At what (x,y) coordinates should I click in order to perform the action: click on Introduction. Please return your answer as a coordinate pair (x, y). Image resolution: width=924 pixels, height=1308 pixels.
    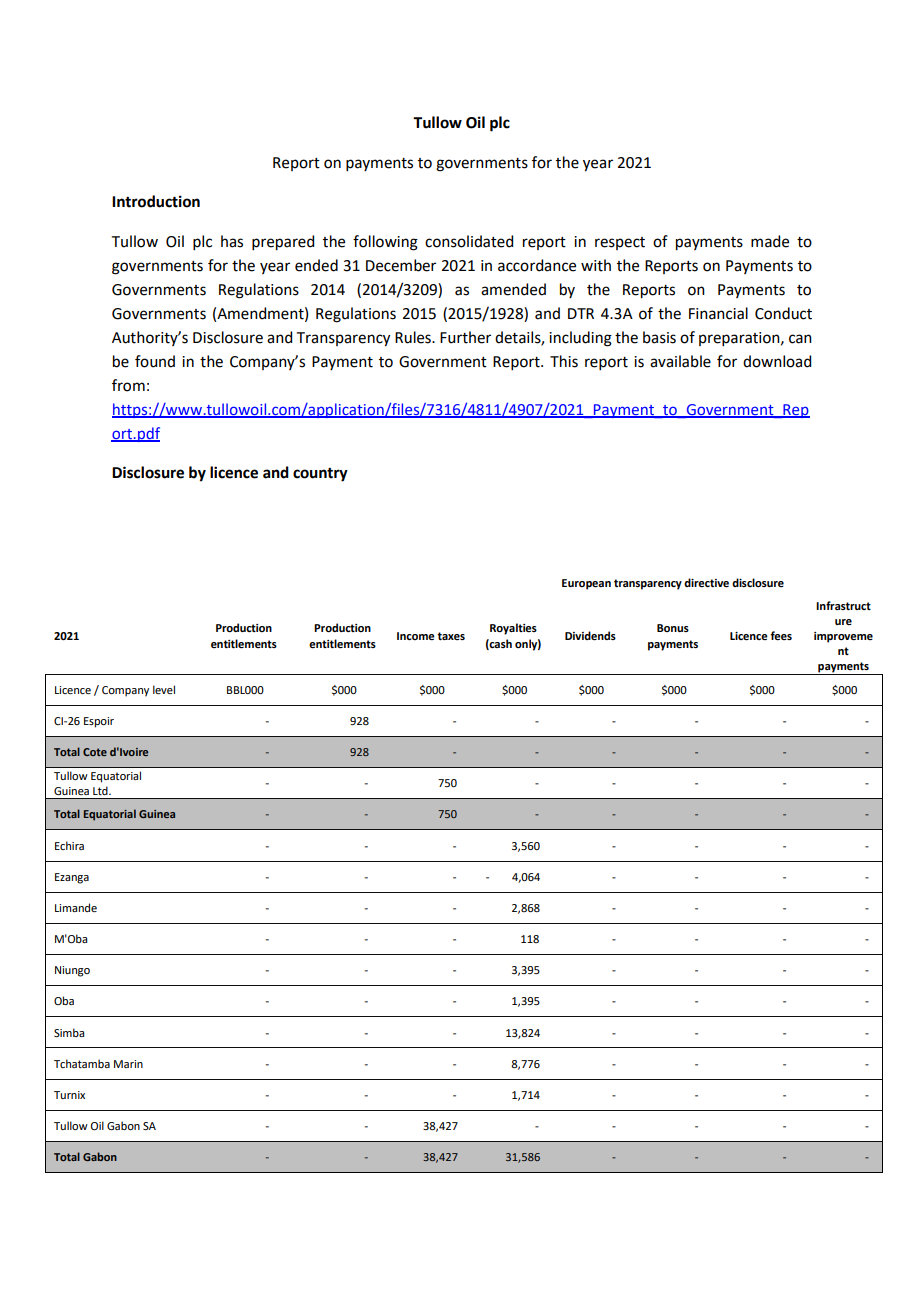
    Looking at the image, I should click on (156, 201).
